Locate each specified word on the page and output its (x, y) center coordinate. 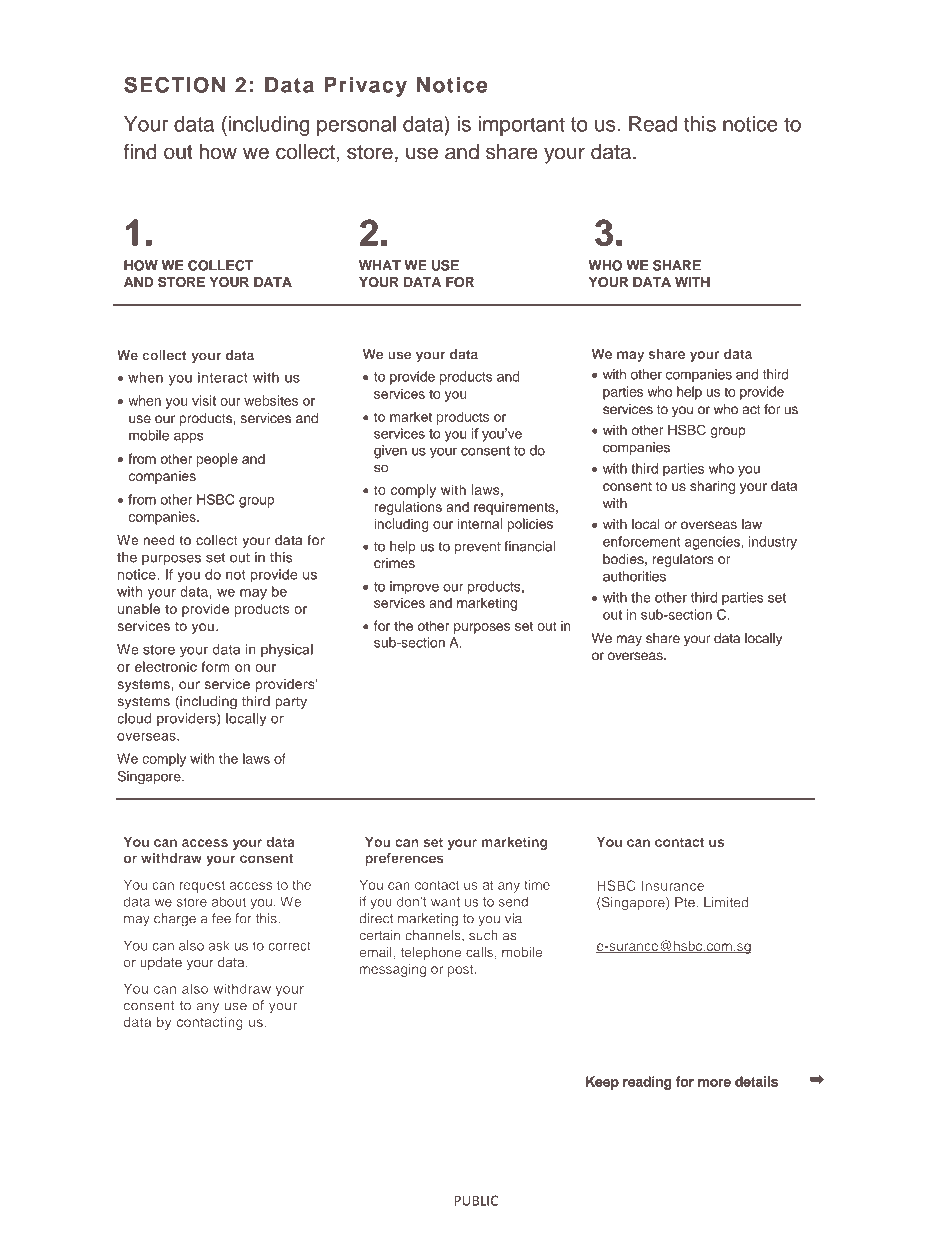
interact (223, 377)
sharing (712, 487)
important (521, 126)
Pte (686, 902)
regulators (683, 560)
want (445, 902)
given (390, 452)
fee (221, 918)
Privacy (365, 87)
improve (414, 588)
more (714, 1083)
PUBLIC (476, 1200)
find (140, 151)
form (215, 666)
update (161, 963)
